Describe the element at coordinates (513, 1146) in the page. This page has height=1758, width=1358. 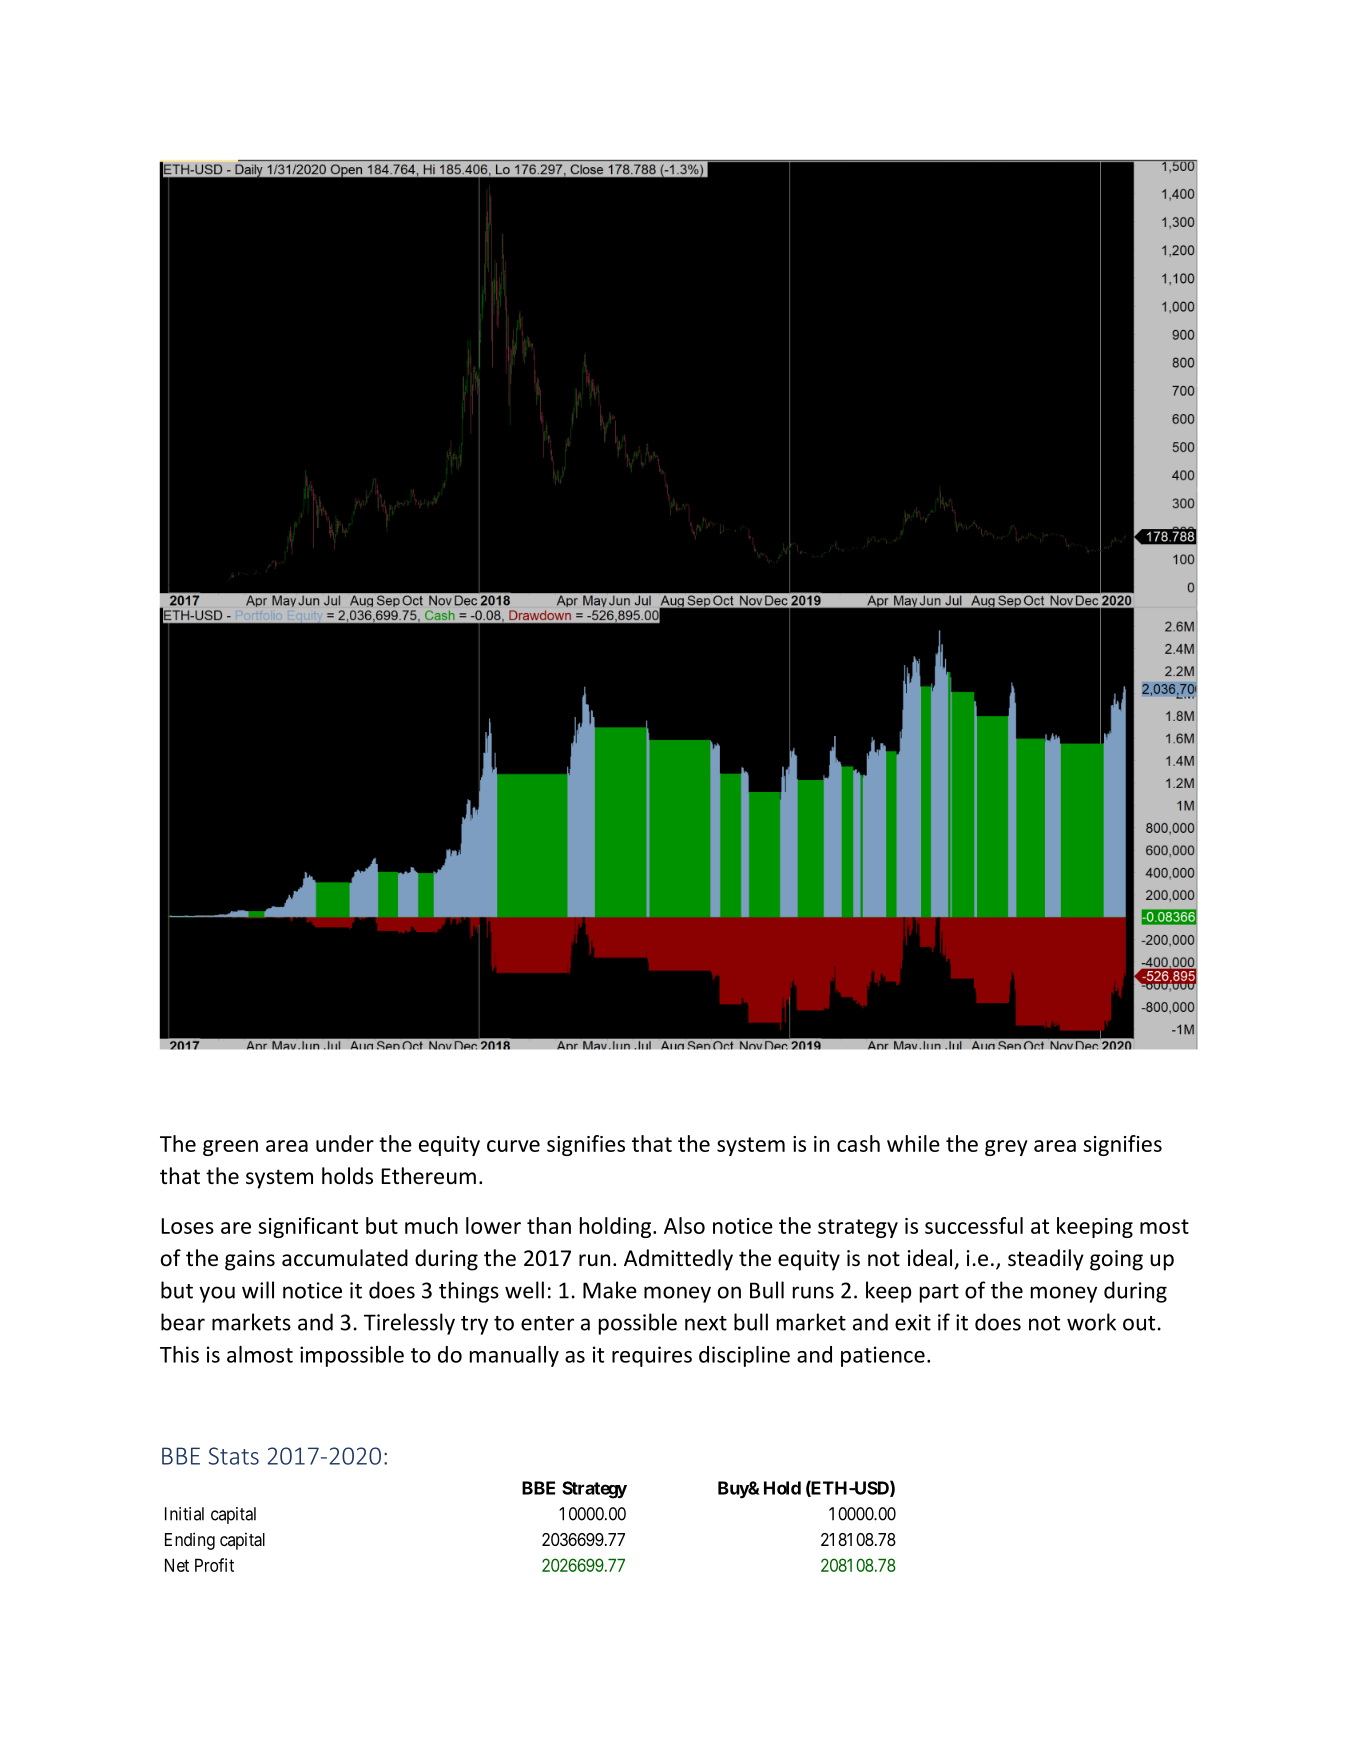
I see `curve` at that location.
